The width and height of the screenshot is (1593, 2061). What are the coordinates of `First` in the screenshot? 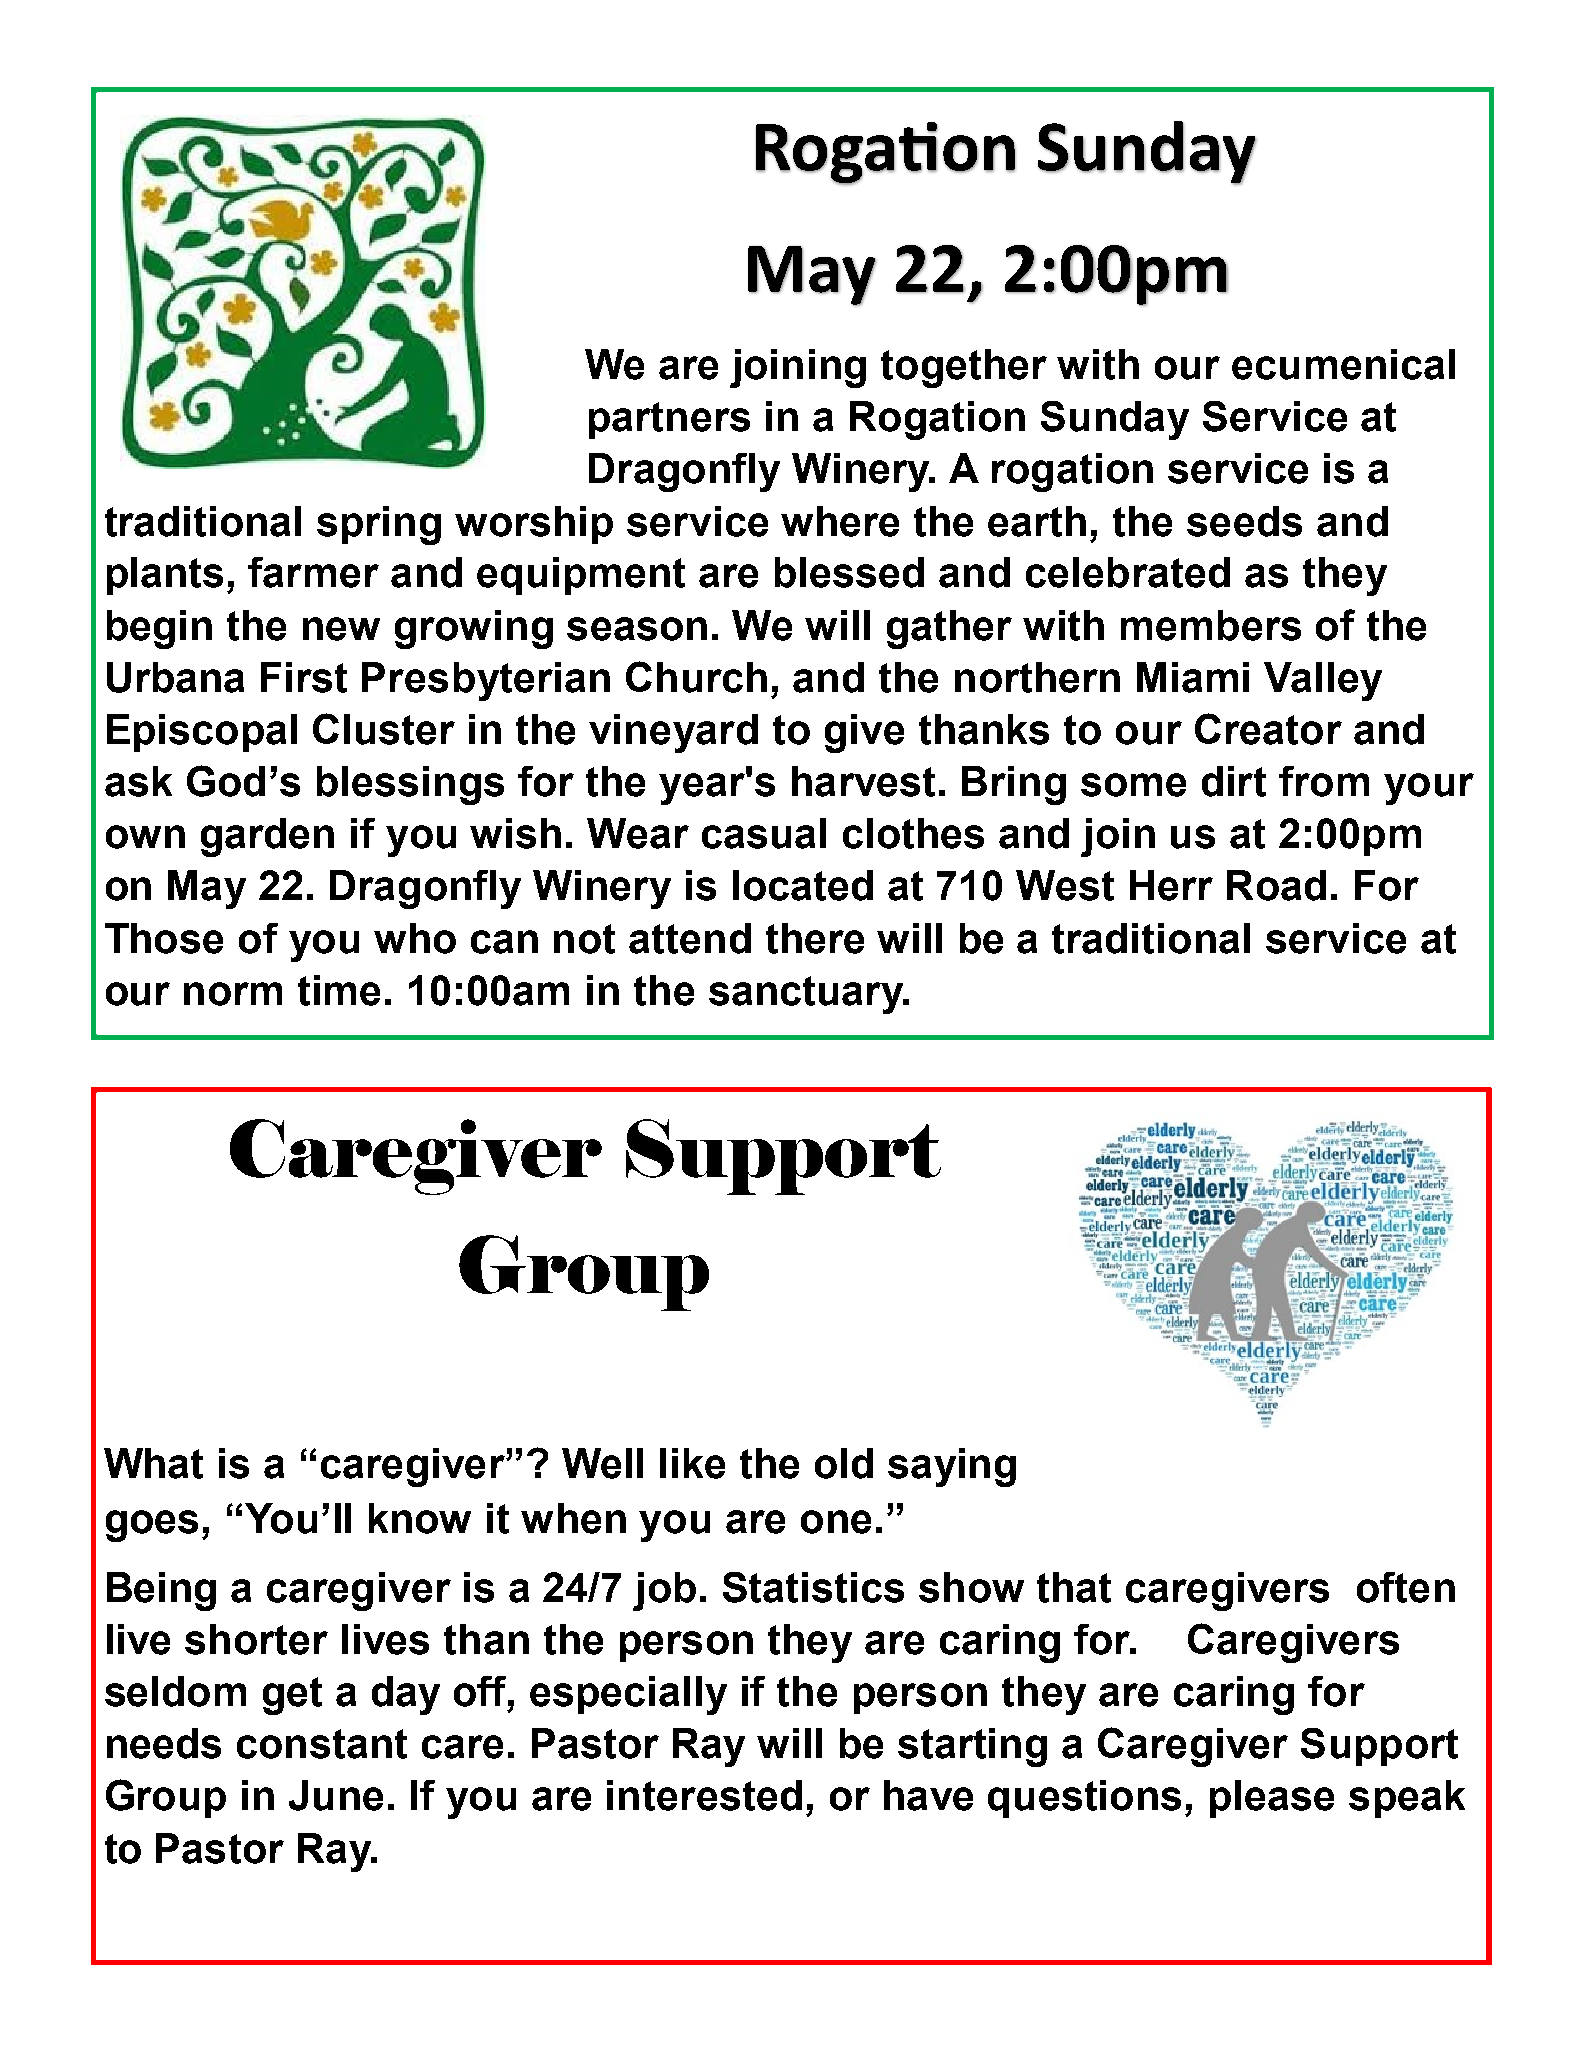 It's located at (304, 677).
